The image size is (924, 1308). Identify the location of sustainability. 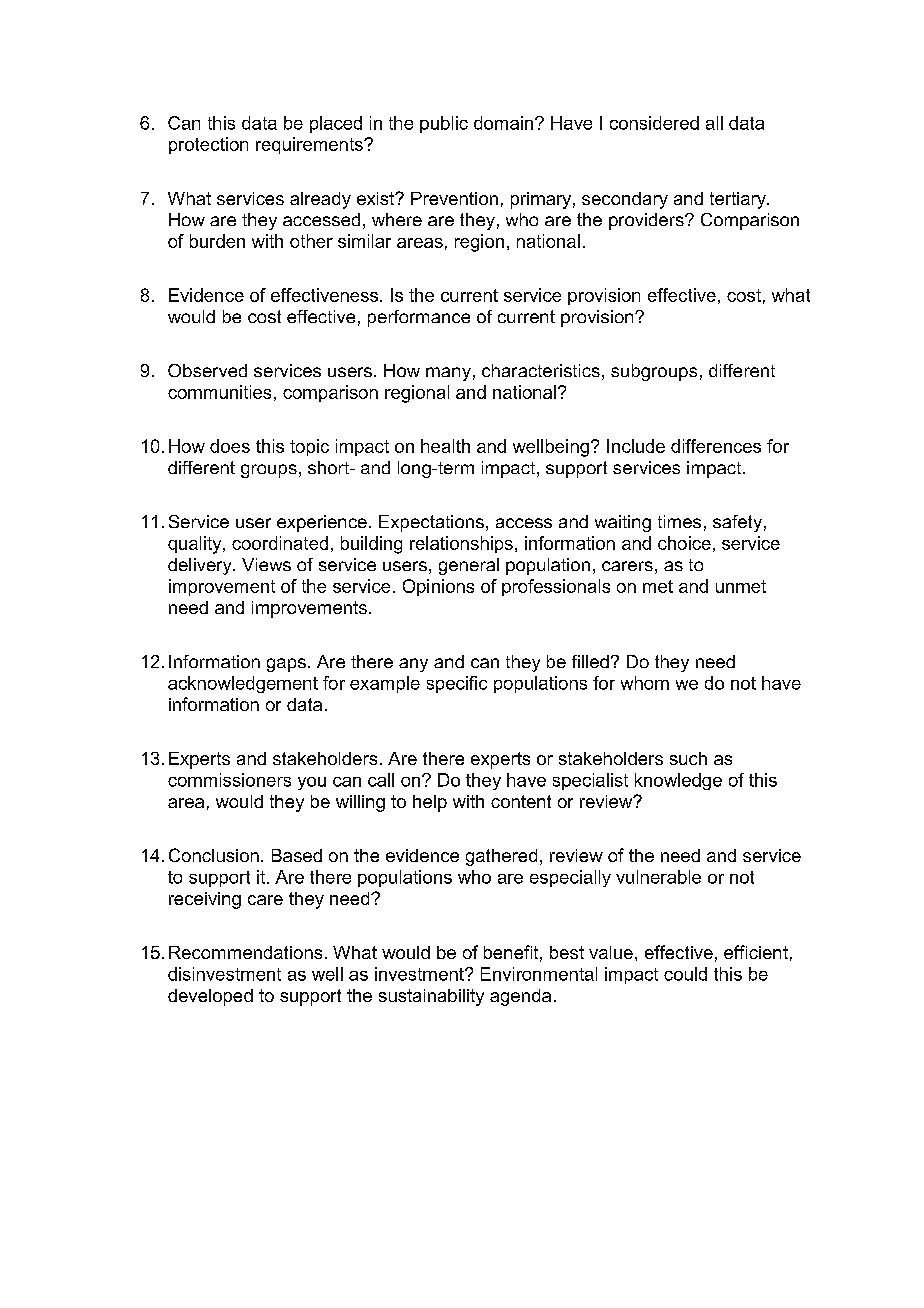
(431, 997).
